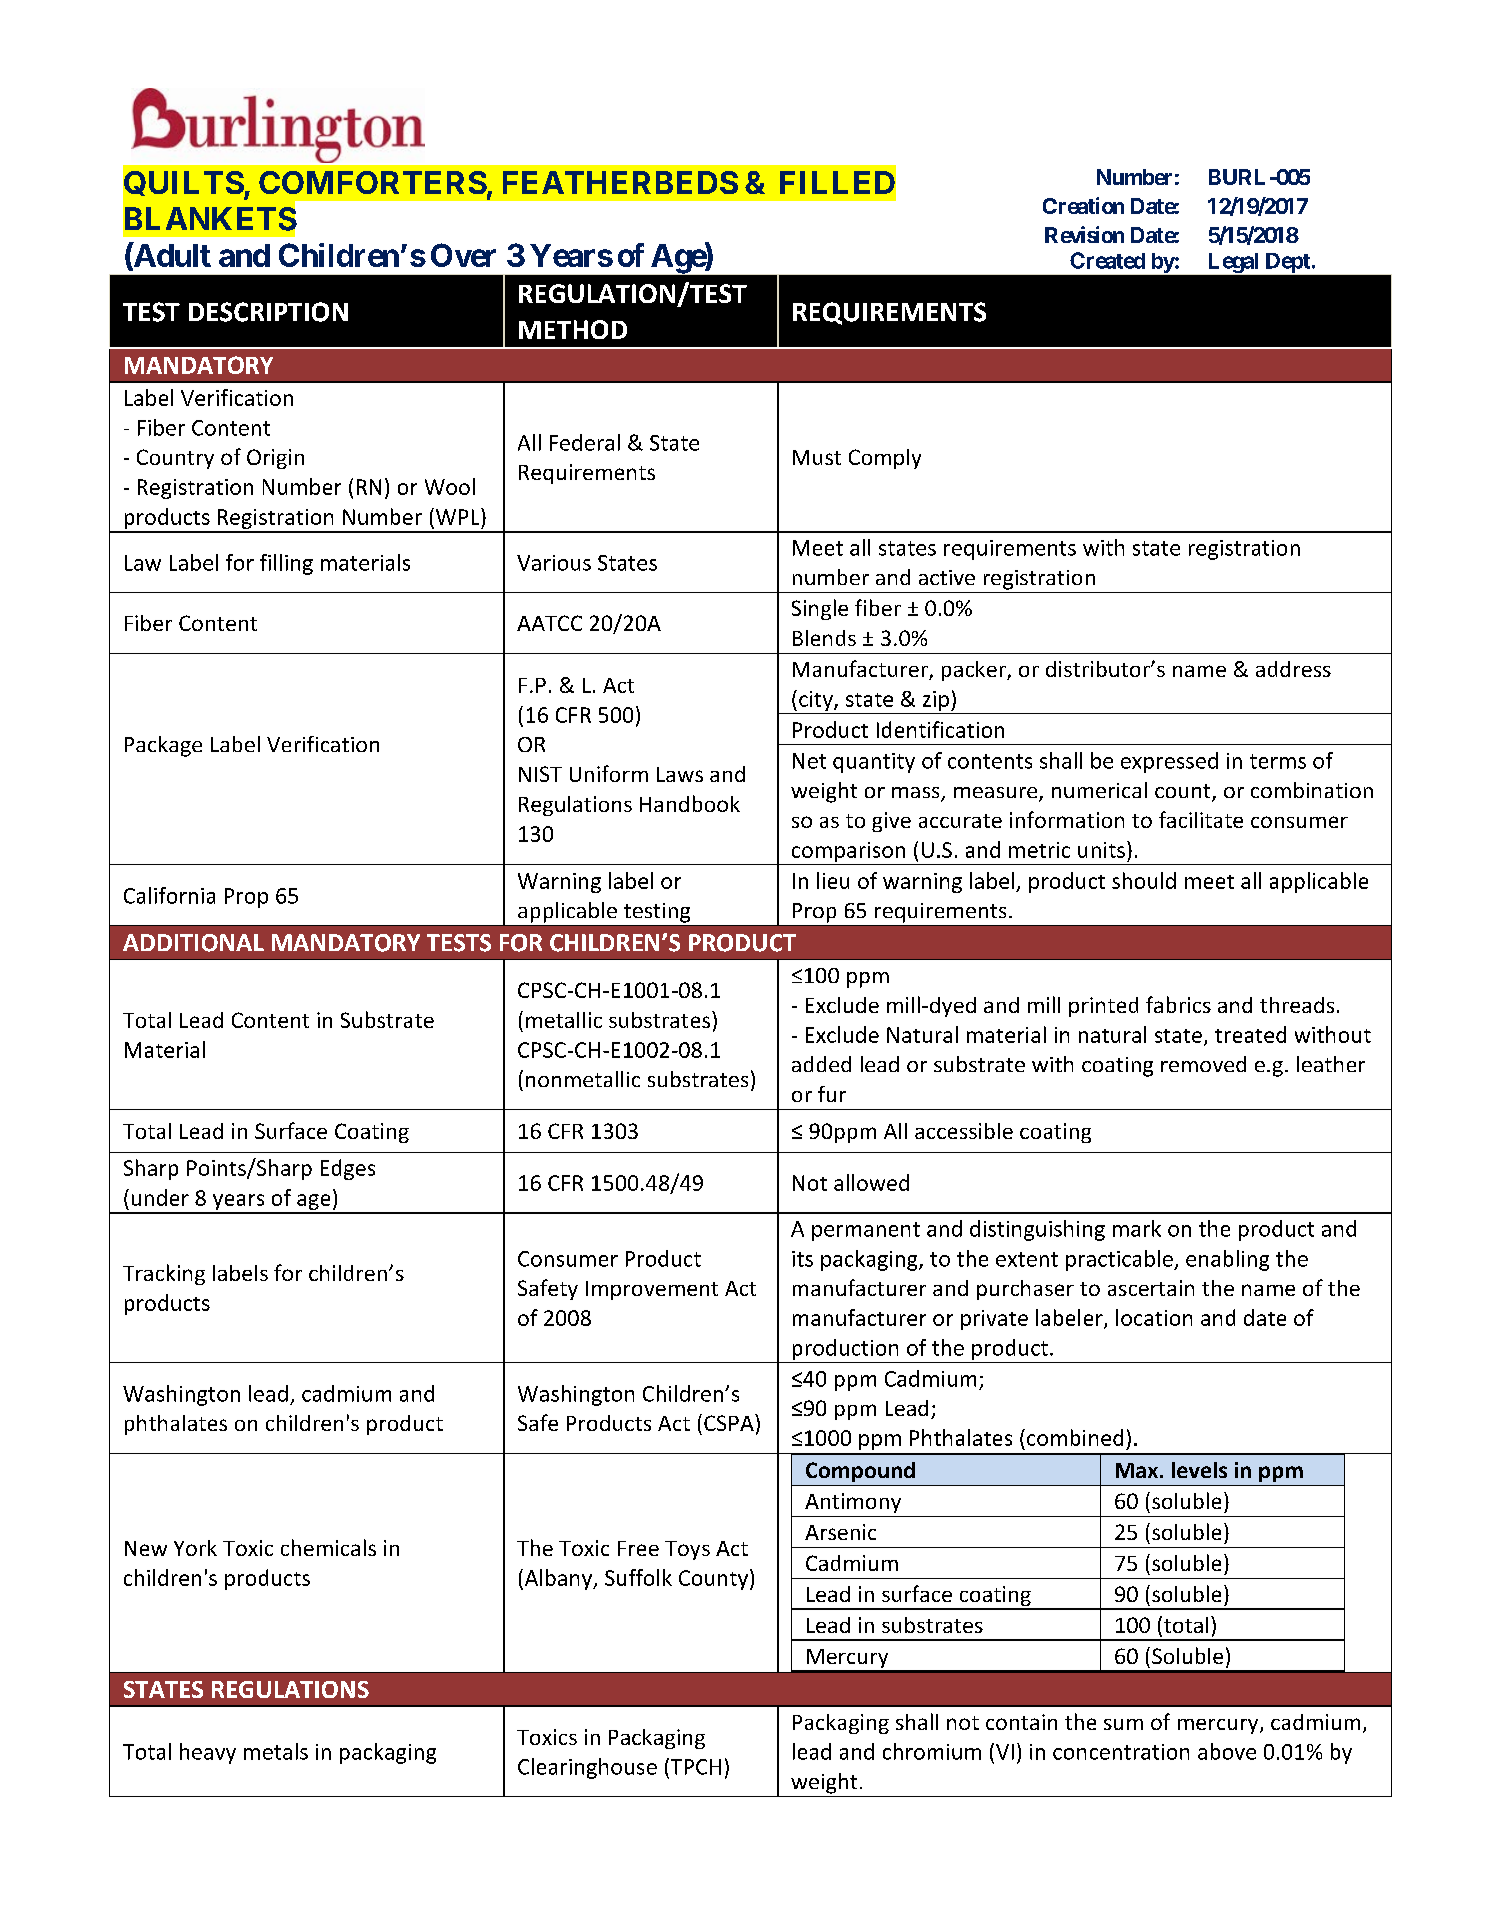 This screenshot has height=1929, width=1490. Describe the element at coordinates (268, 312) in the screenshot. I see `DESCRIPTION` at that location.
